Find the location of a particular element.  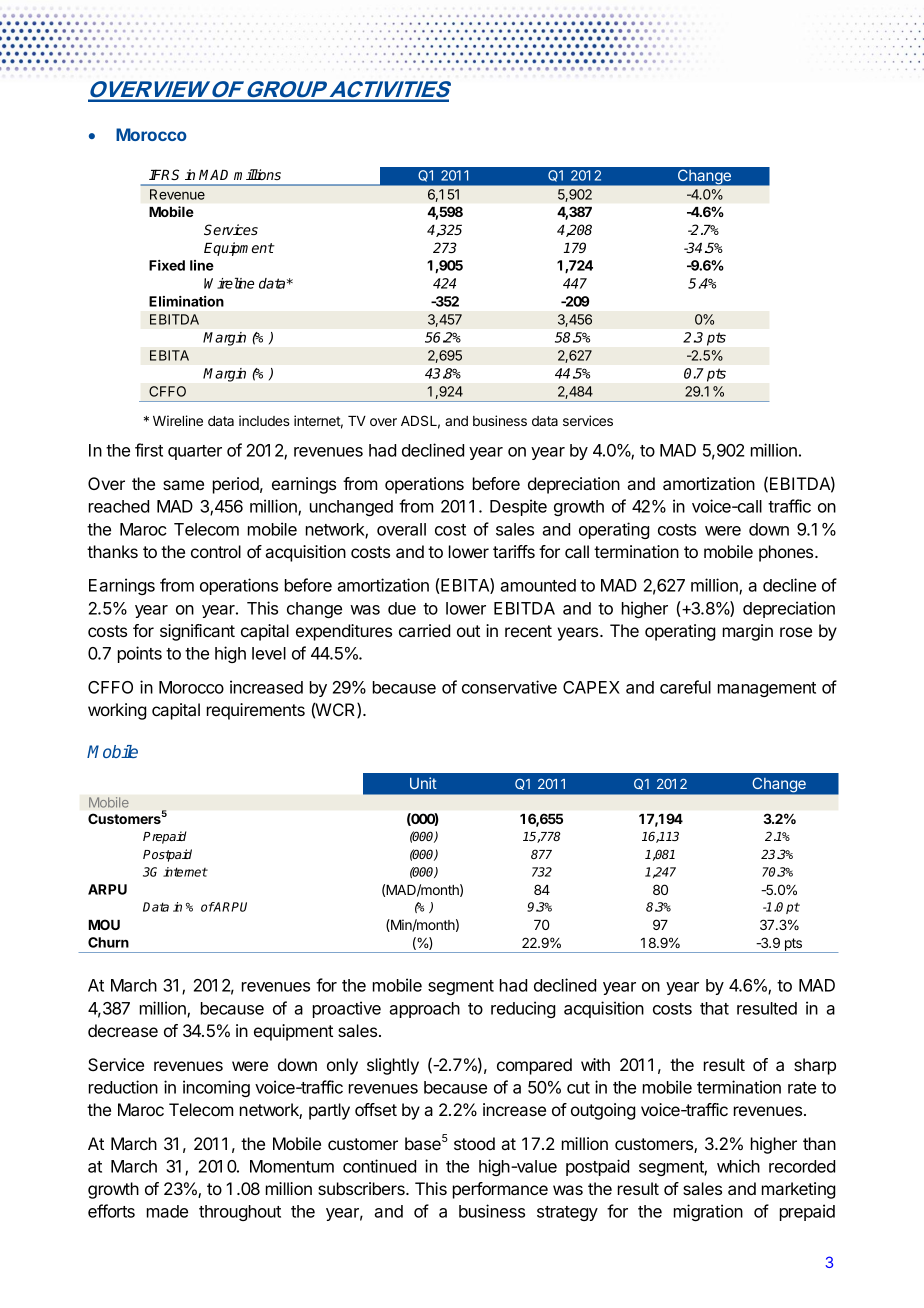

tariffs is located at coordinates (514, 551).
